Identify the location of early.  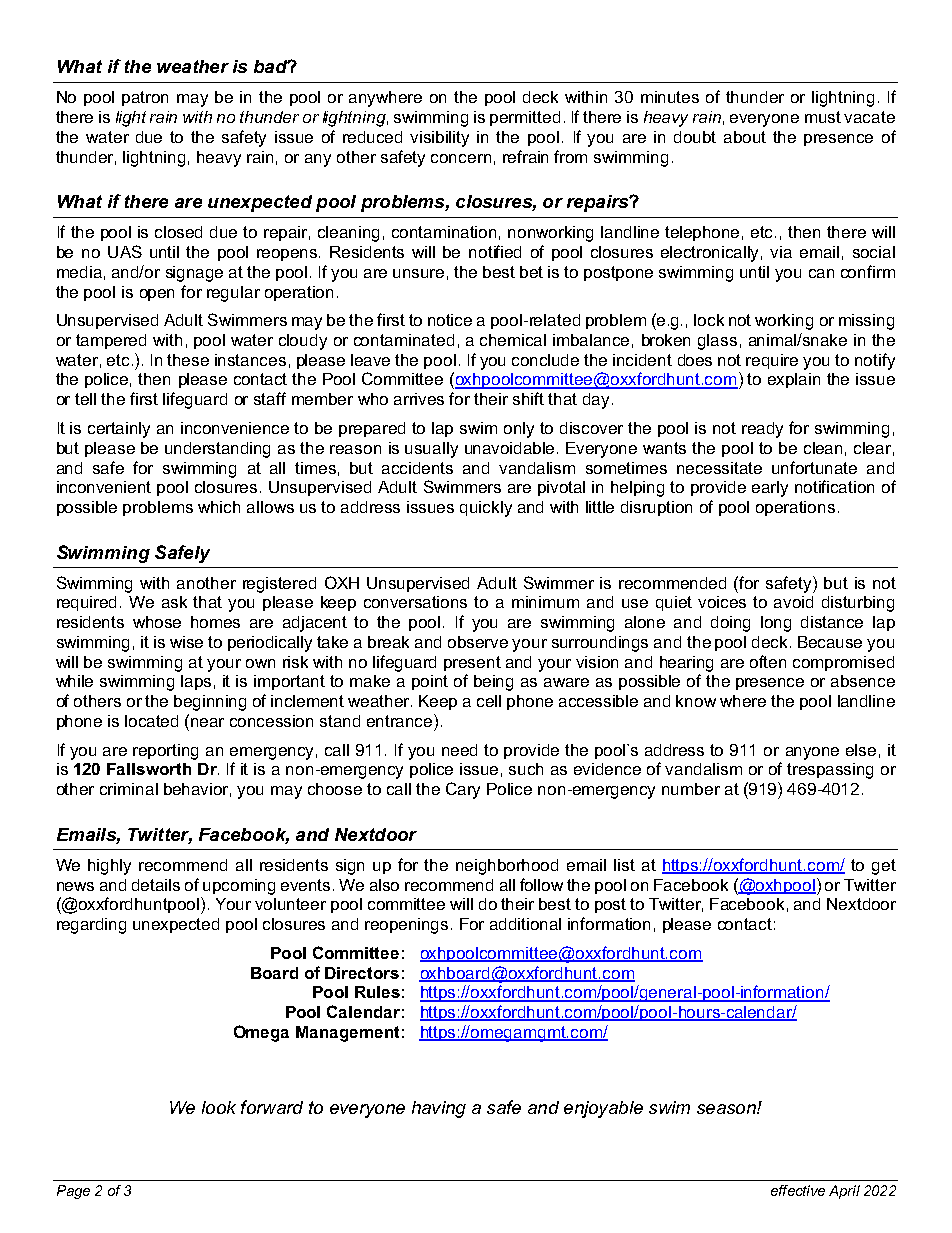
(770, 489).
